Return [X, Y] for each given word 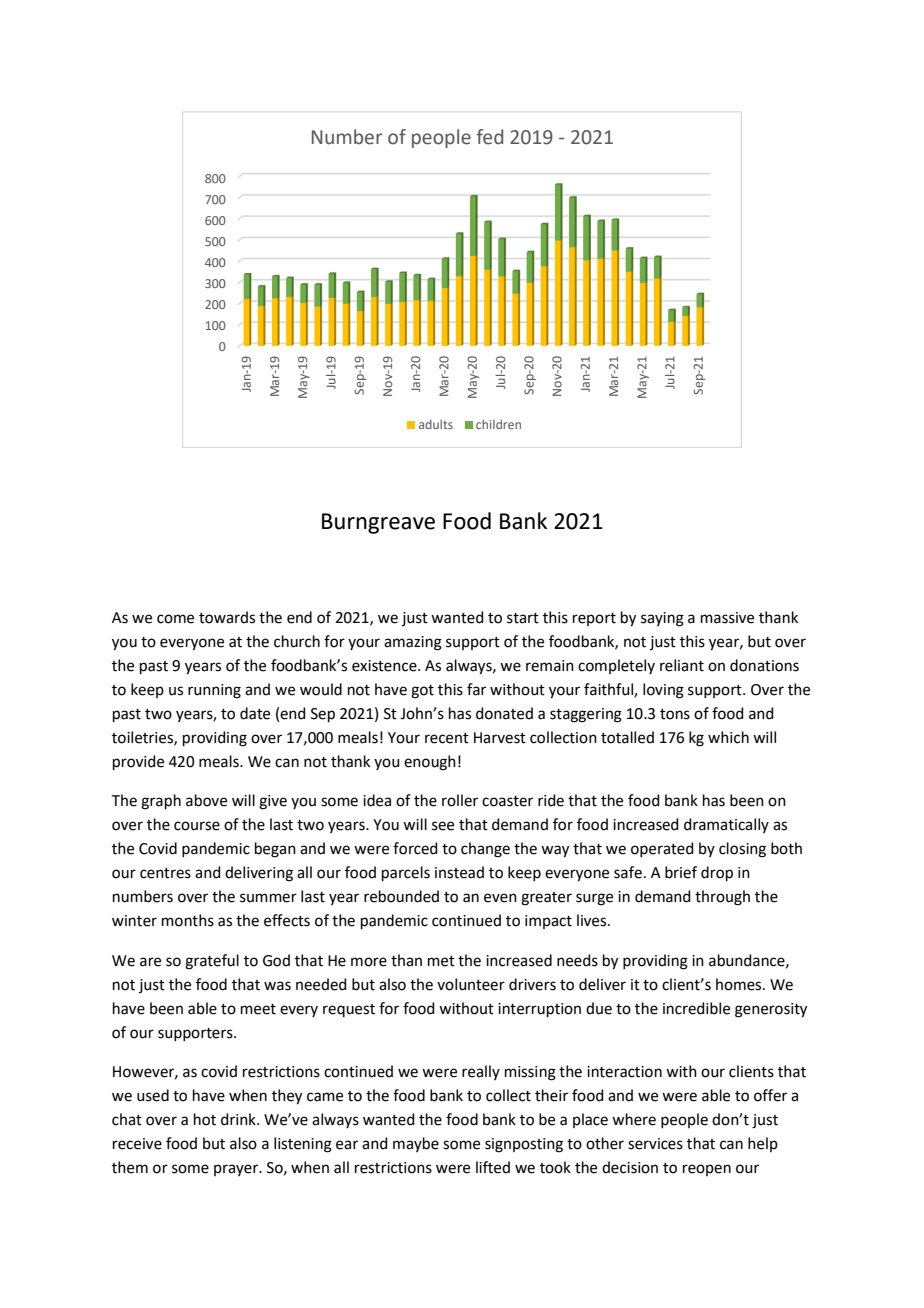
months [188, 920]
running [214, 691]
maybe [416, 1144]
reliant [682, 665]
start [523, 618]
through [722, 898]
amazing [413, 643]
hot [205, 1119]
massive [727, 618]
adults [436, 424]
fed [489, 137]
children [498, 424]
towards [227, 617]
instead [459, 872]
